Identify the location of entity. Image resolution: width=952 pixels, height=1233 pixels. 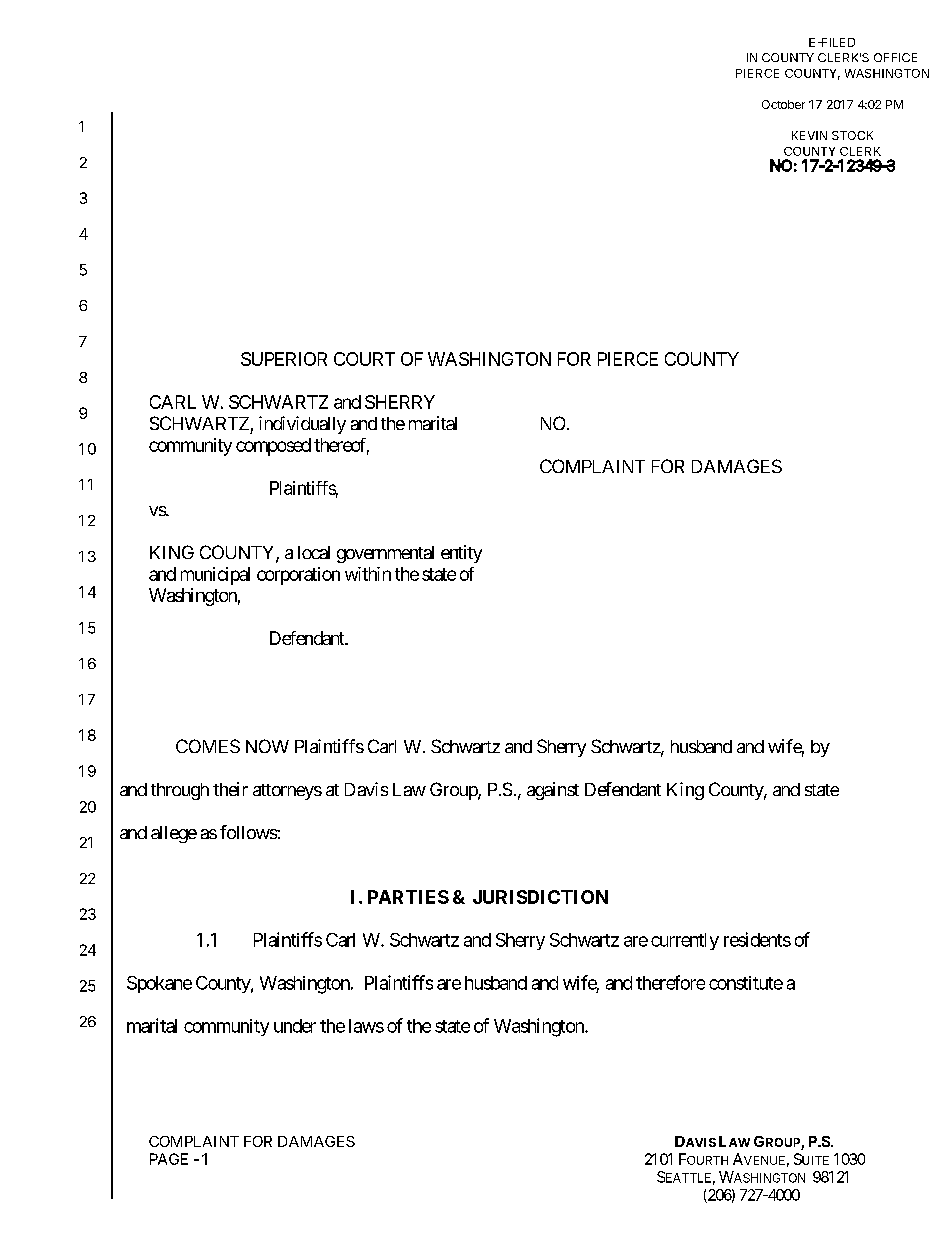
(461, 554).
